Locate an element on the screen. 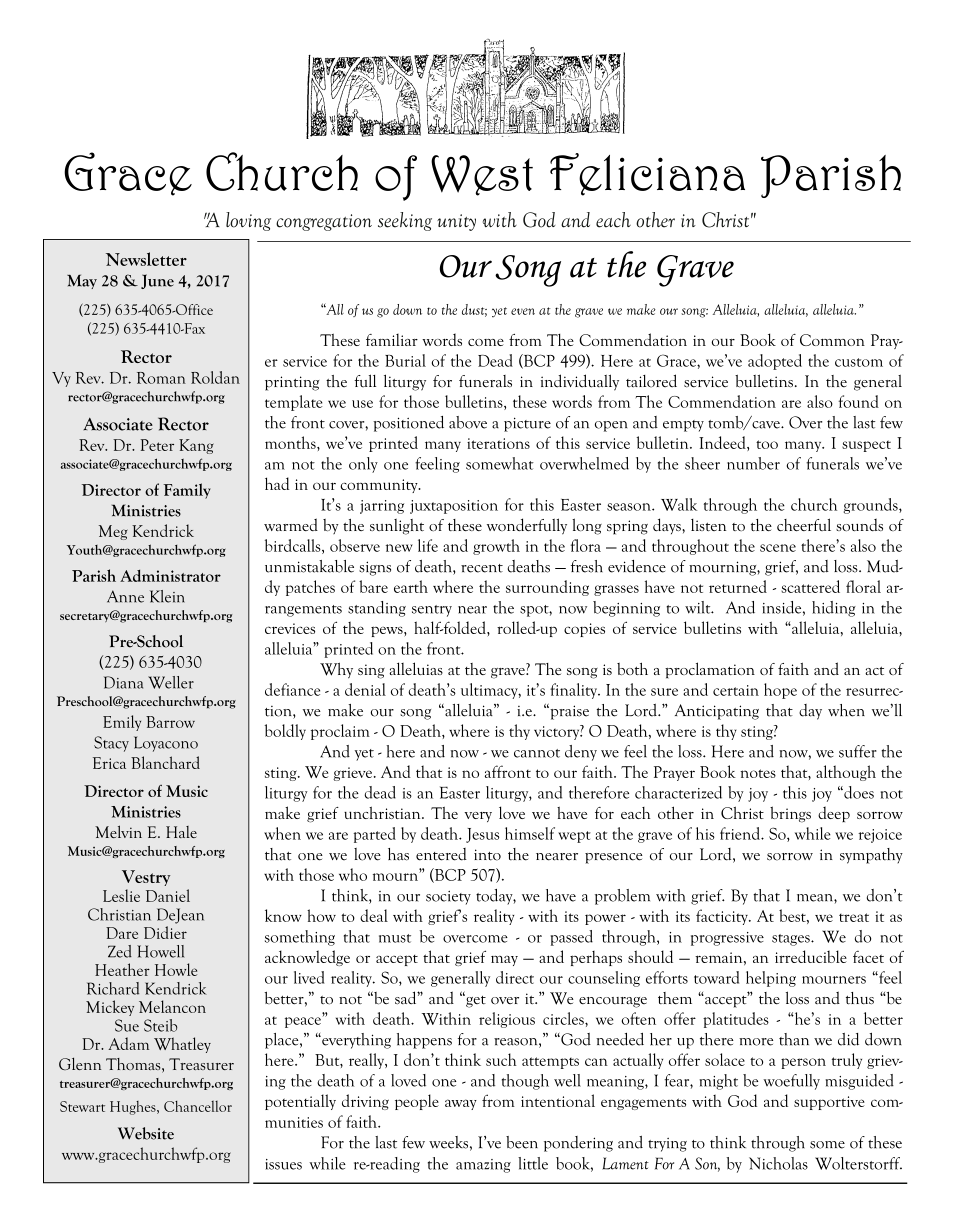  brings is located at coordinates (790, 814).
